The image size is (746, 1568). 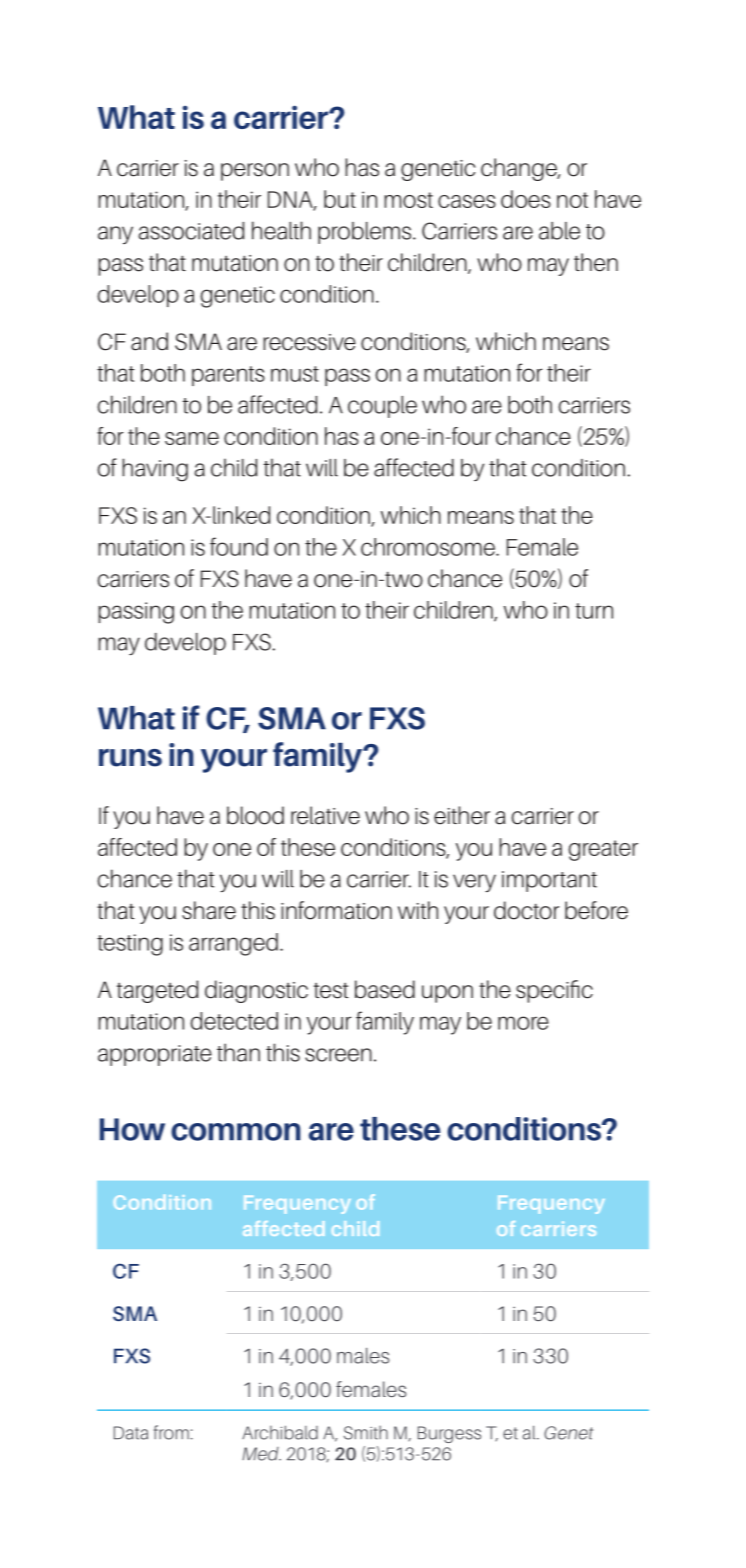 What do you see at coordinates (549, 881) in the screenshot?
I see `important` at bounding box center [549, 881].
